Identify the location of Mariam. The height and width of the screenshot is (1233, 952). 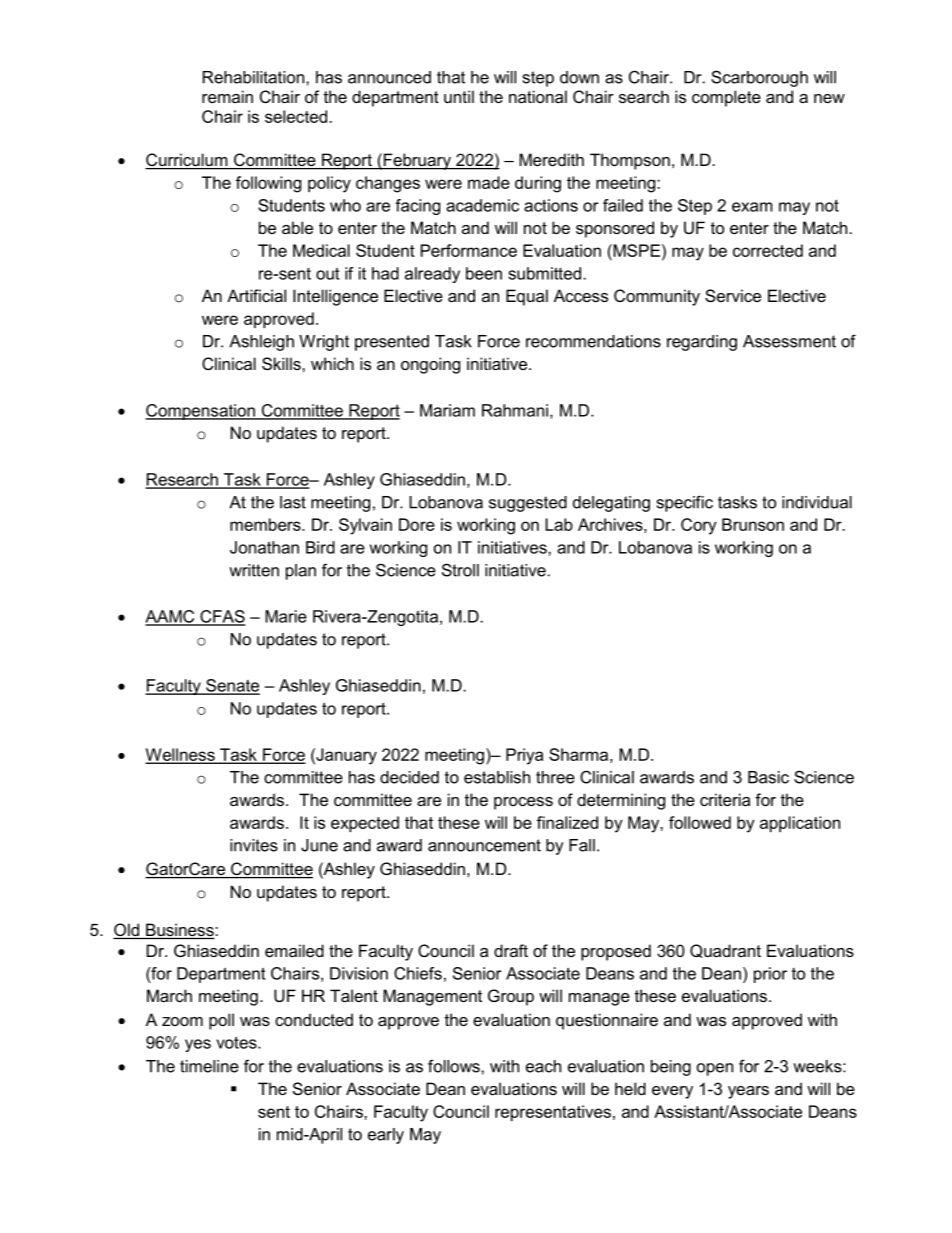
(447, 410).
